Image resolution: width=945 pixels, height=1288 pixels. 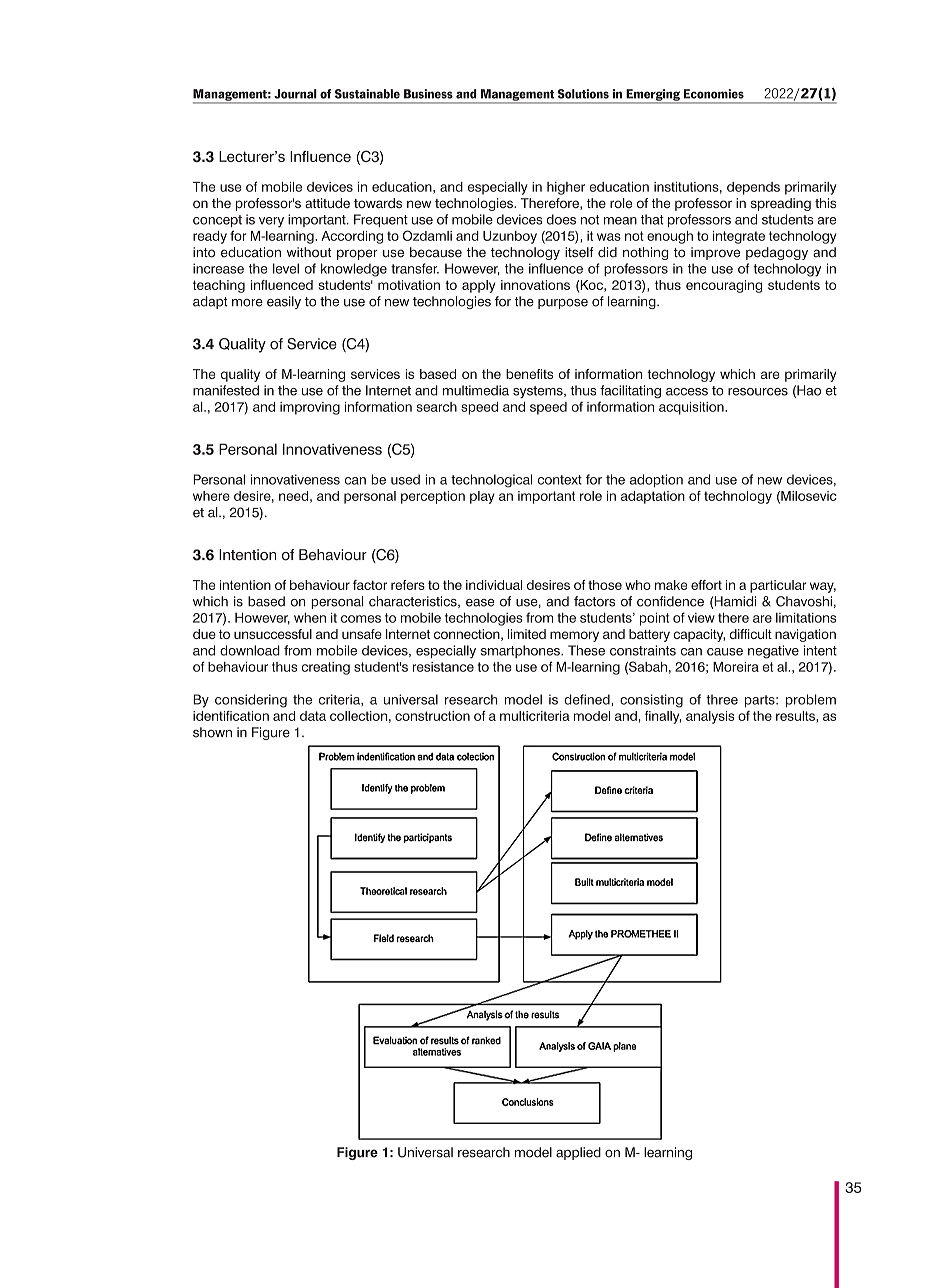 What do you see at coordinates (529, 374) in the screenshot?
I see `benefits` at bounding box center [529, 374].
